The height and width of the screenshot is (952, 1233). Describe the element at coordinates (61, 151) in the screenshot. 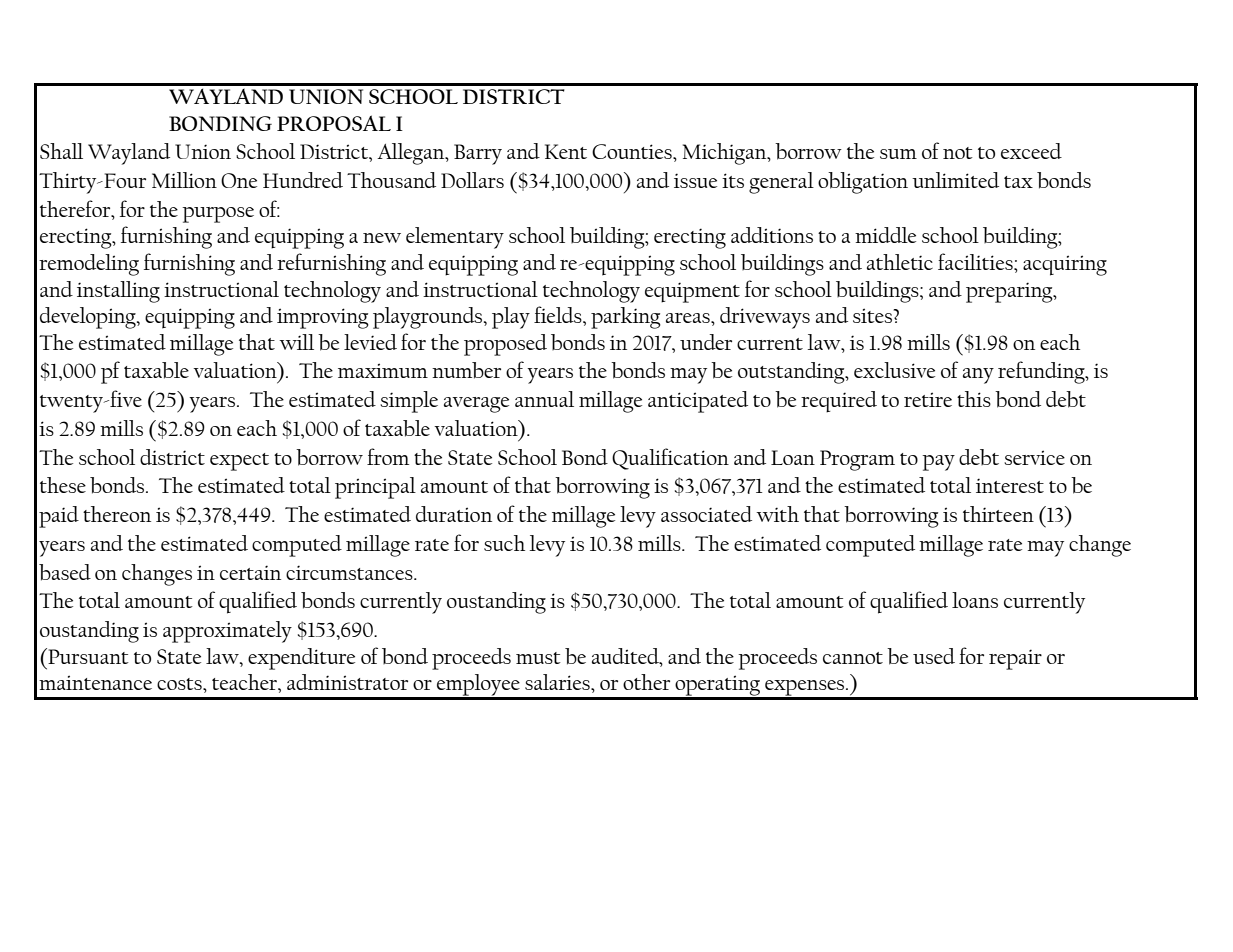

I see `Shall` at that location.
